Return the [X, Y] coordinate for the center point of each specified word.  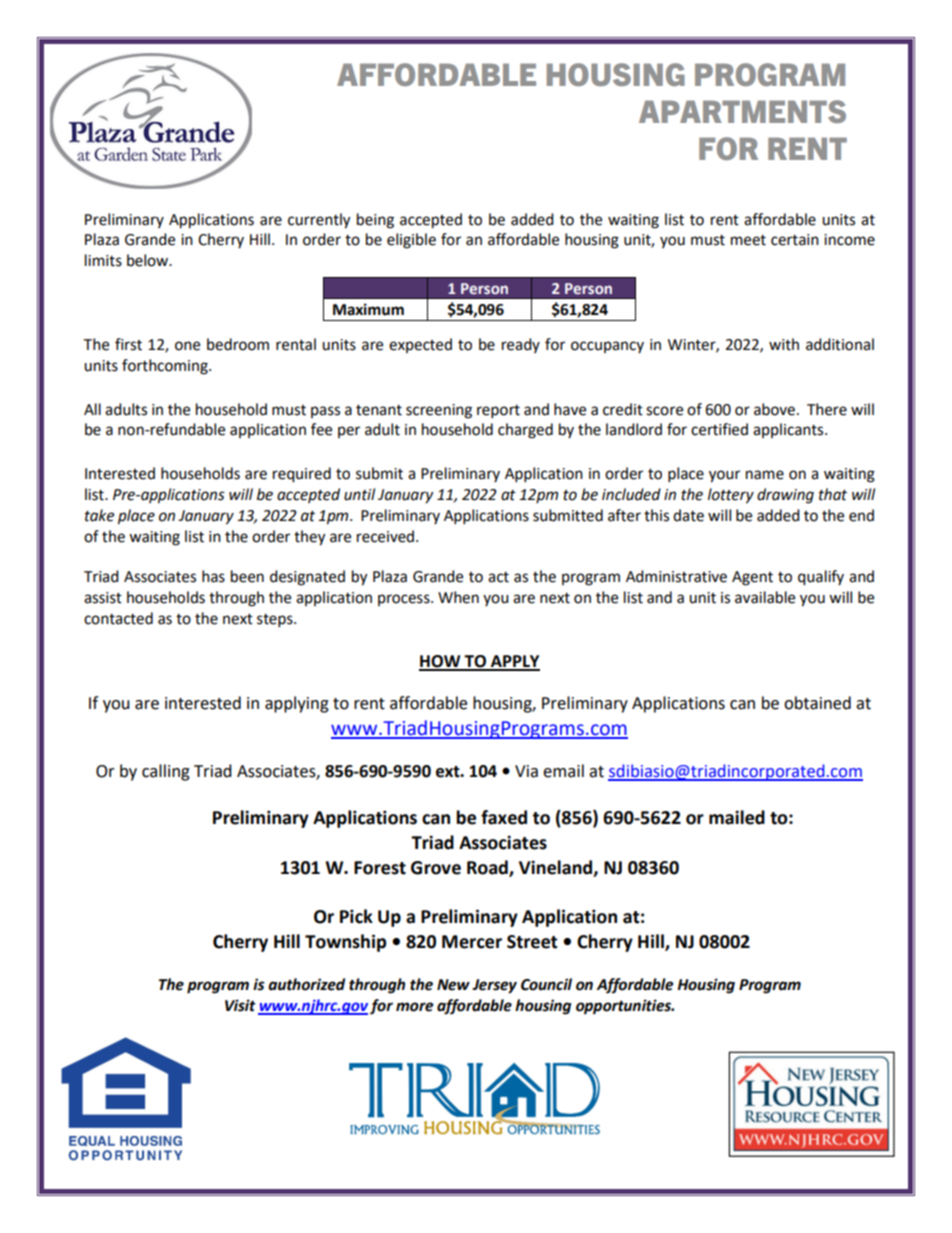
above [774, 409]
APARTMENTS [742, 111]
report [498, 412]
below [149, 260]
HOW [441, 662]
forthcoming [166, 367]
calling [166, 772]
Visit [240, 1005]
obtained [817, 703]
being [375, 221]
